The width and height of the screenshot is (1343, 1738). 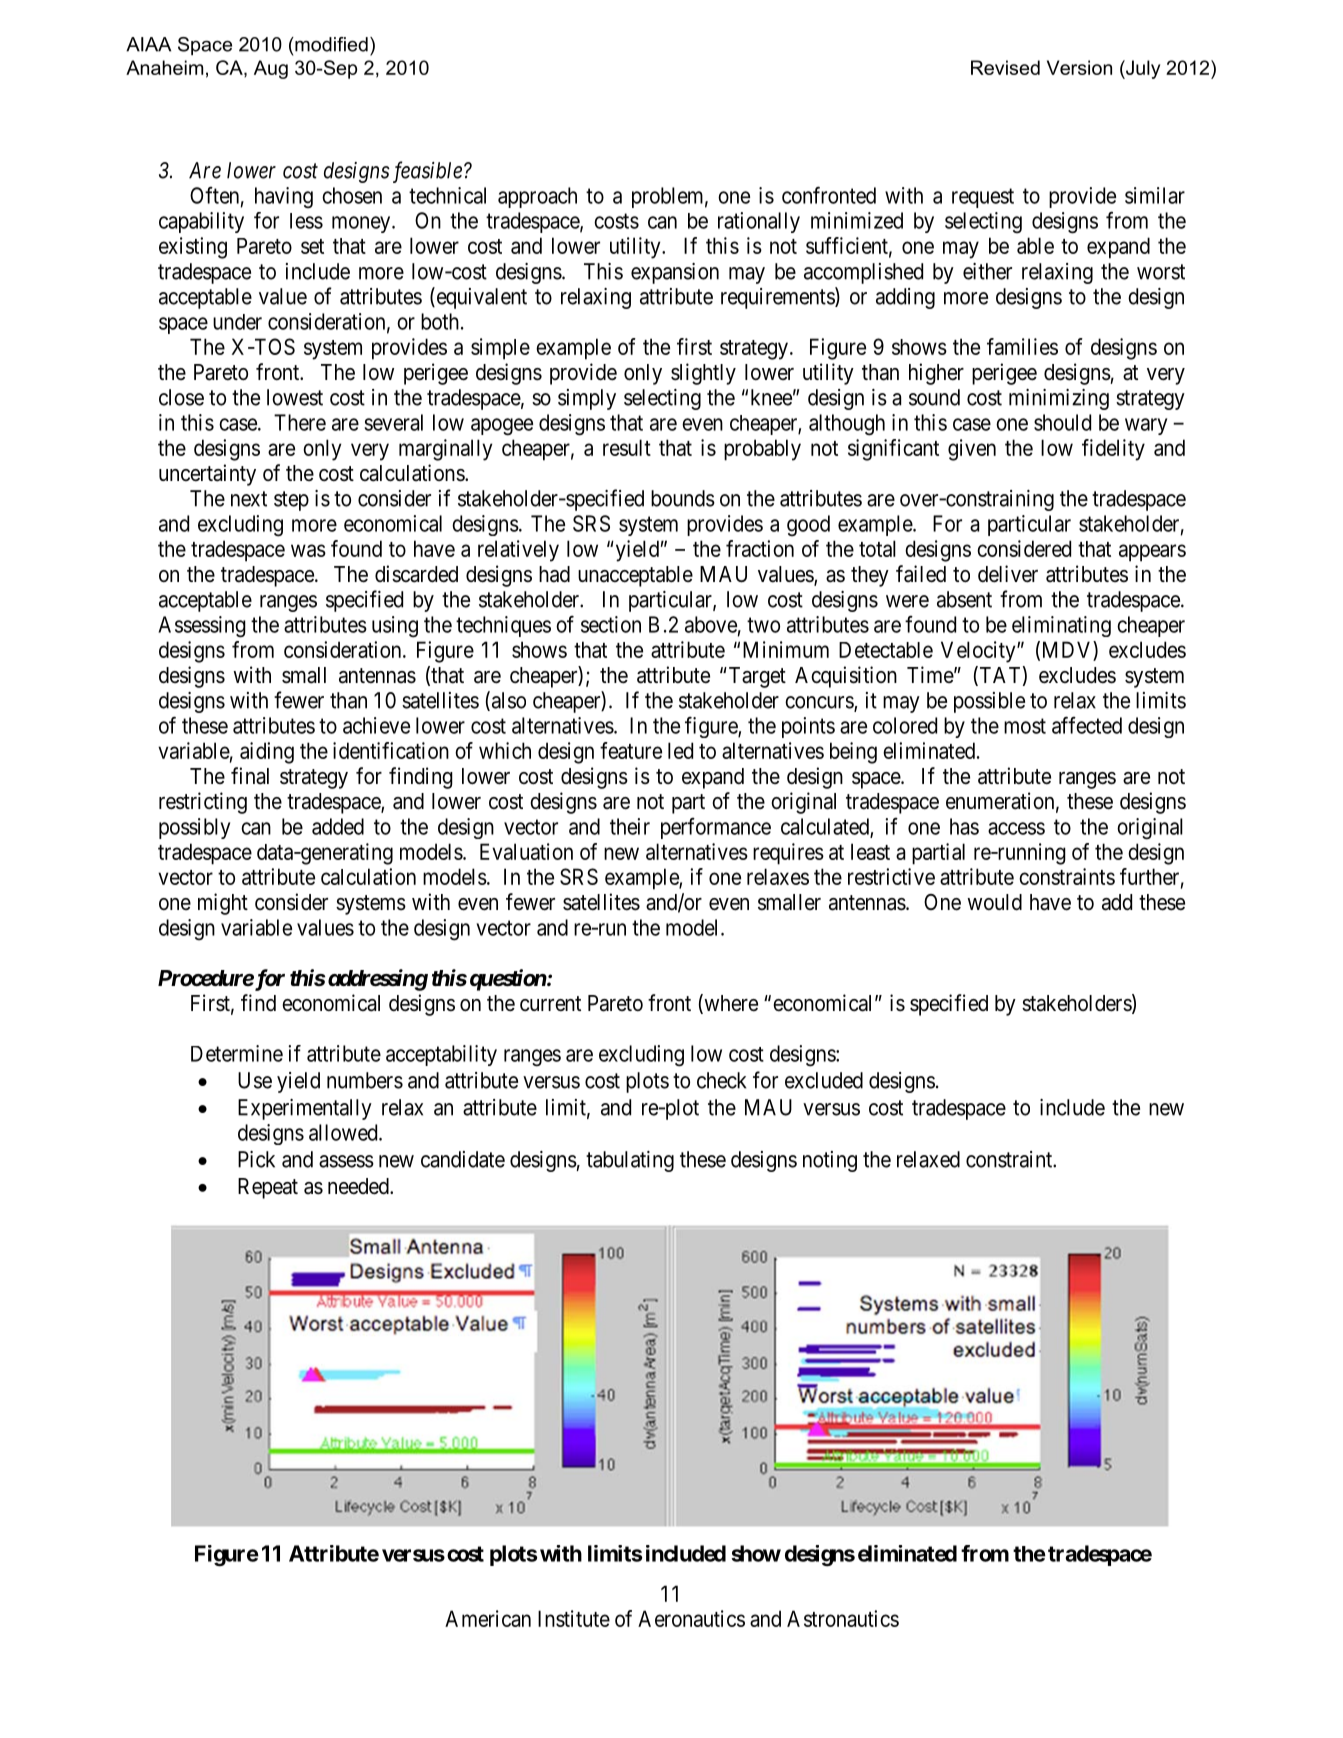 What do you see at coordinates (488, 1618) in the screenshot?
I see `American` at bounding box center [488, 1618].
